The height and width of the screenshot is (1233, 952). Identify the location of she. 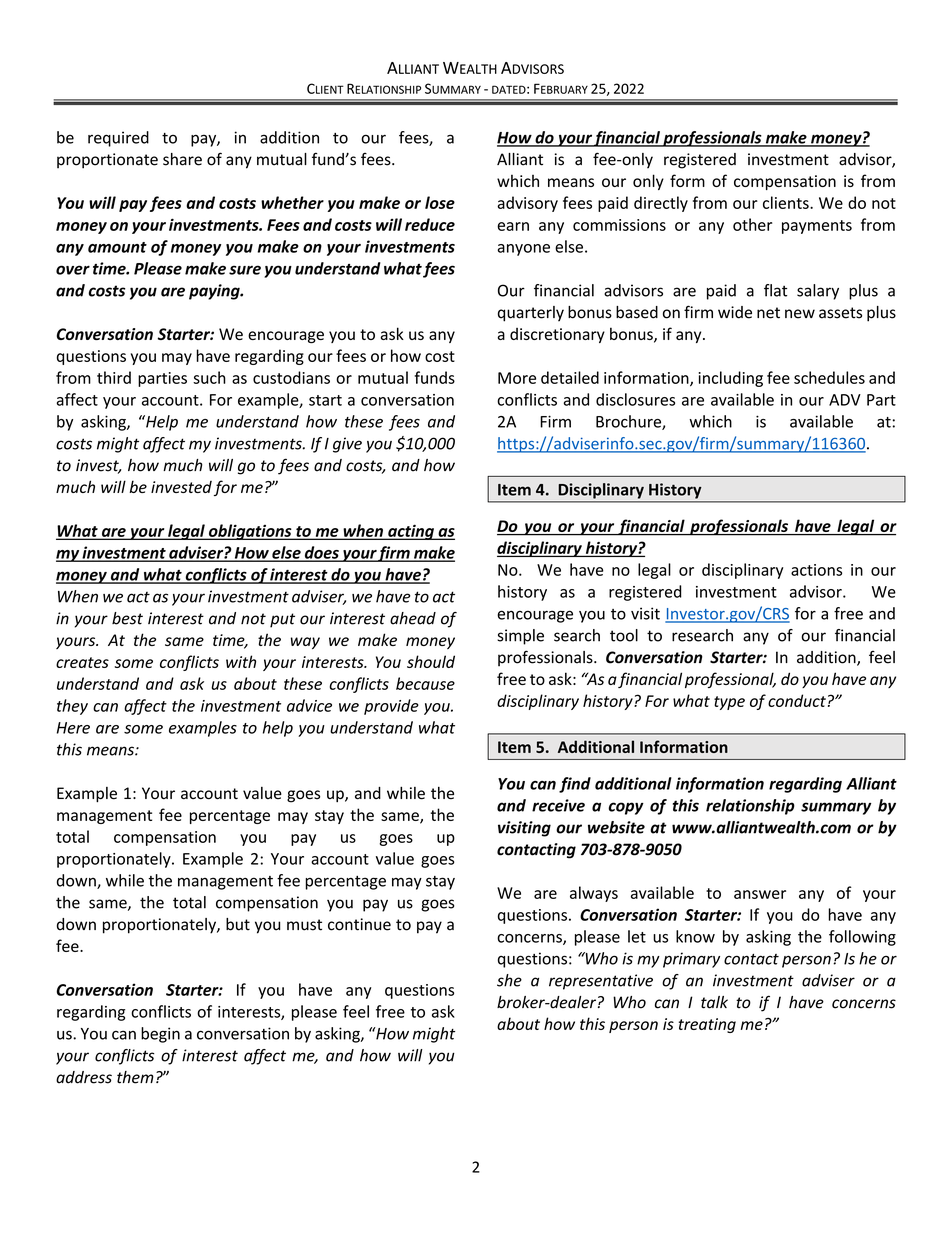
(509, 980).
